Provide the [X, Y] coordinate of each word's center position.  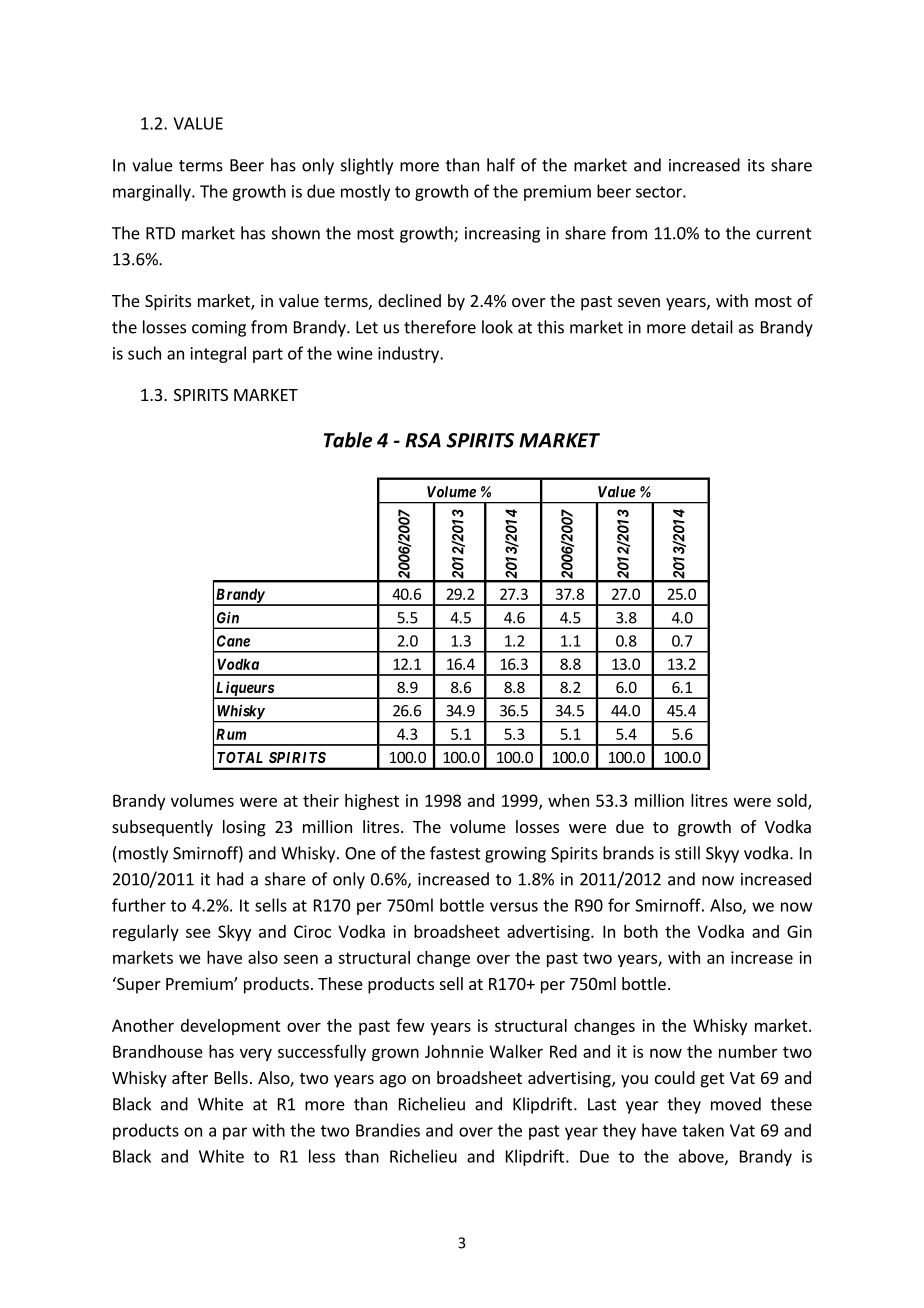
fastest [455, 853]
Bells [231, 1077]
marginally [153, 192]
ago [393, 1081]
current [784, 234]
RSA [423, 440]
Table [348, 440]
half [501, 165]
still [687, 853]
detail [712, 327]
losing [244, 828]
